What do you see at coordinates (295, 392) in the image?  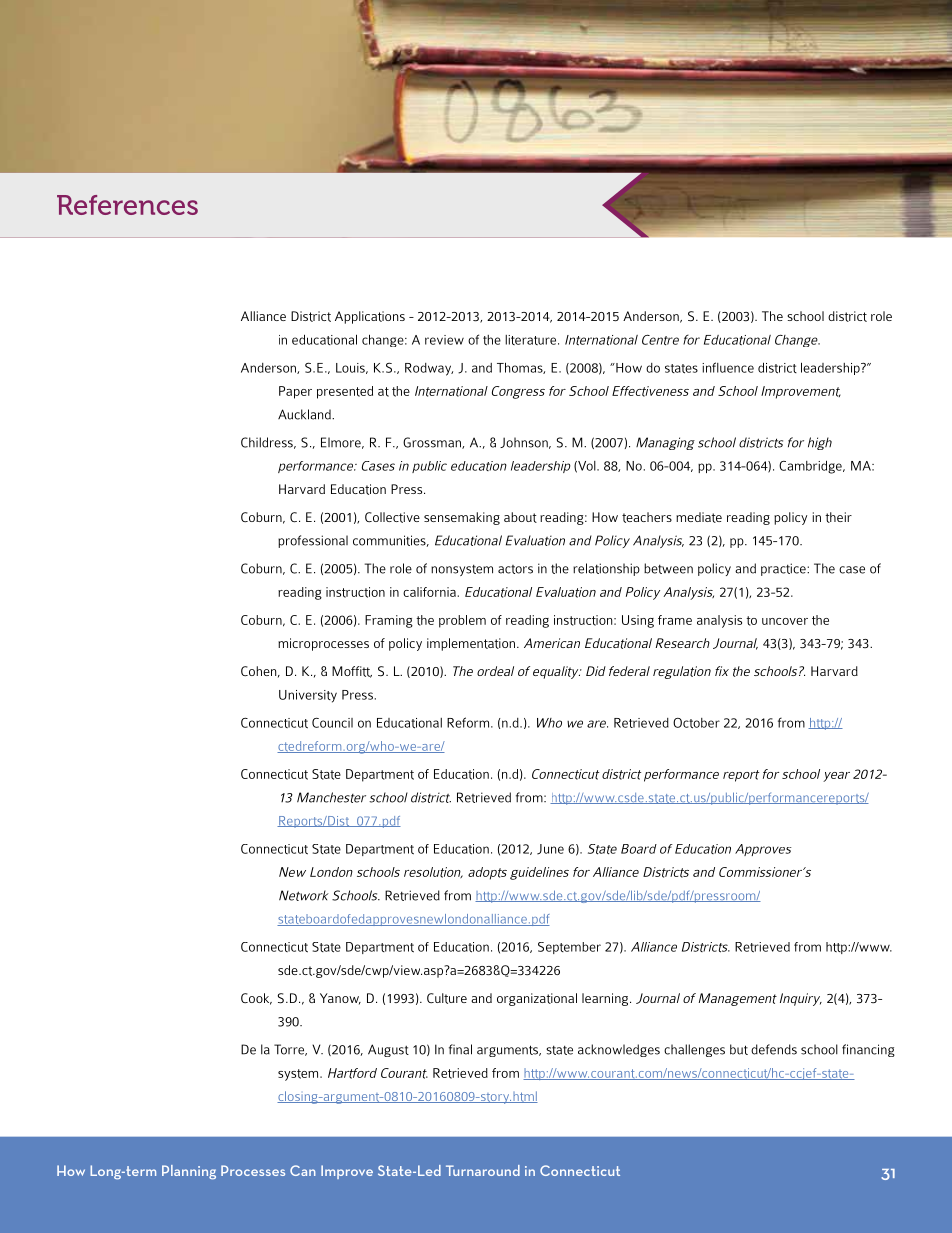 I see `Paper` at bounding box center [295, 392].
